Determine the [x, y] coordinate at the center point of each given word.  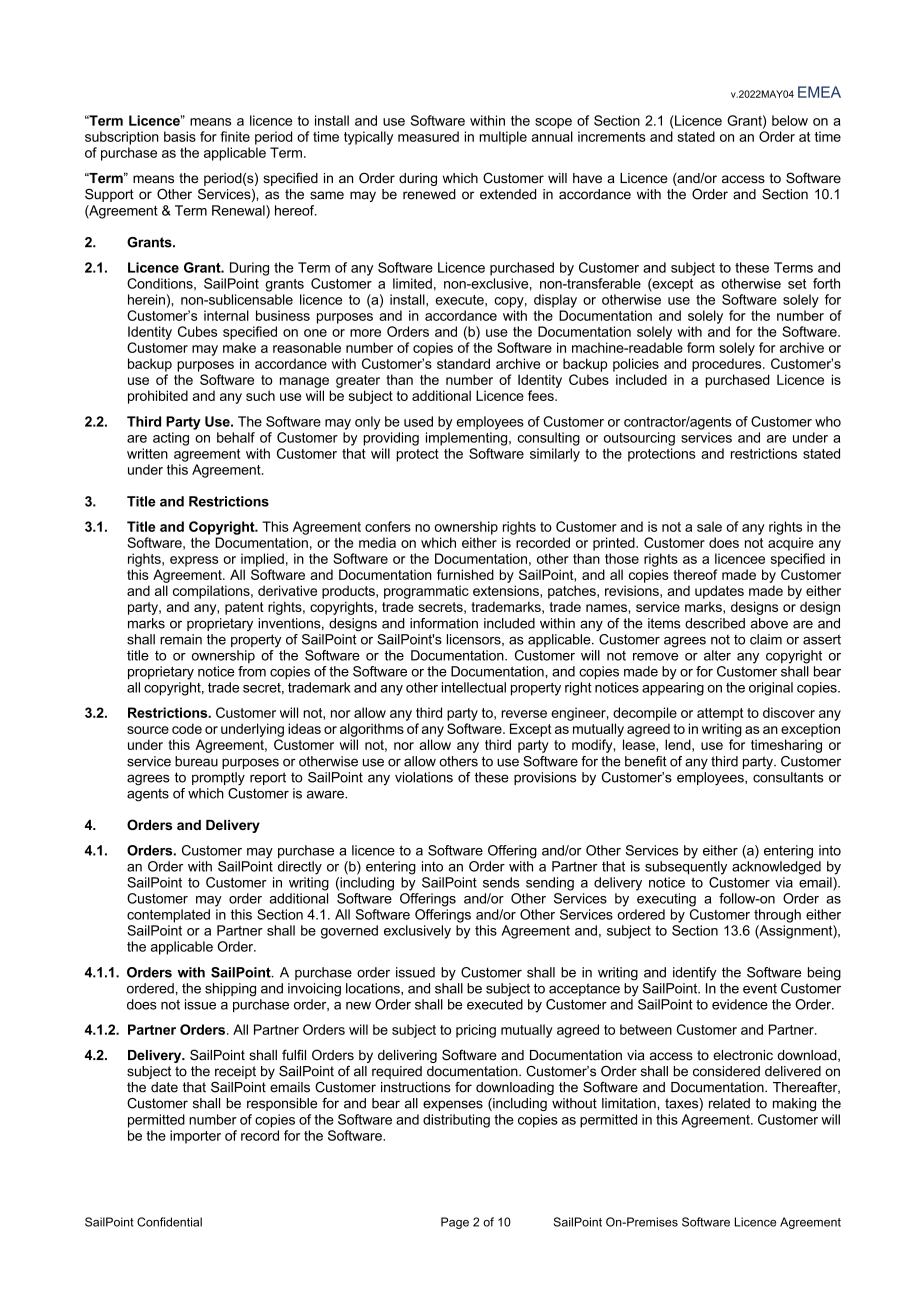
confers [388, 526]
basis [180, 136]
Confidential [169, 1222]
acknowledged [776, 868]
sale [709, 526]
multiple [503, 138]
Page [455, 1223]
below [790, 120]
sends [501, 882]
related [729, 1103]
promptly [218, 779]
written [147, 453]
